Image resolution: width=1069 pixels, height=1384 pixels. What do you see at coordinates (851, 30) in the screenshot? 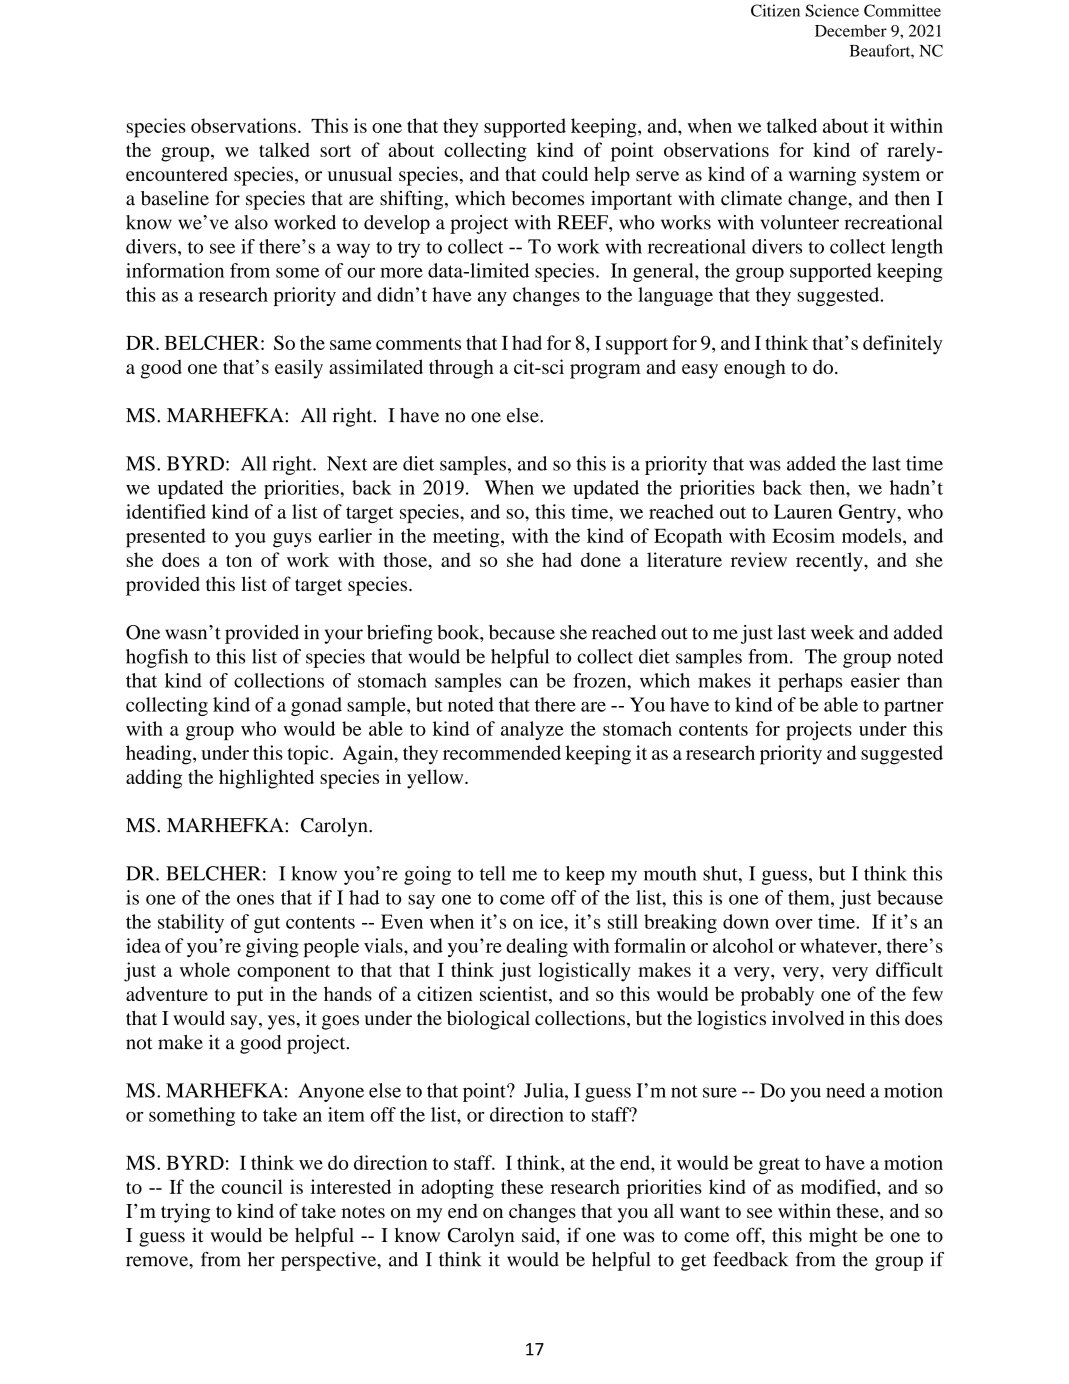
I see `December` at bounding box center [851, 30].
